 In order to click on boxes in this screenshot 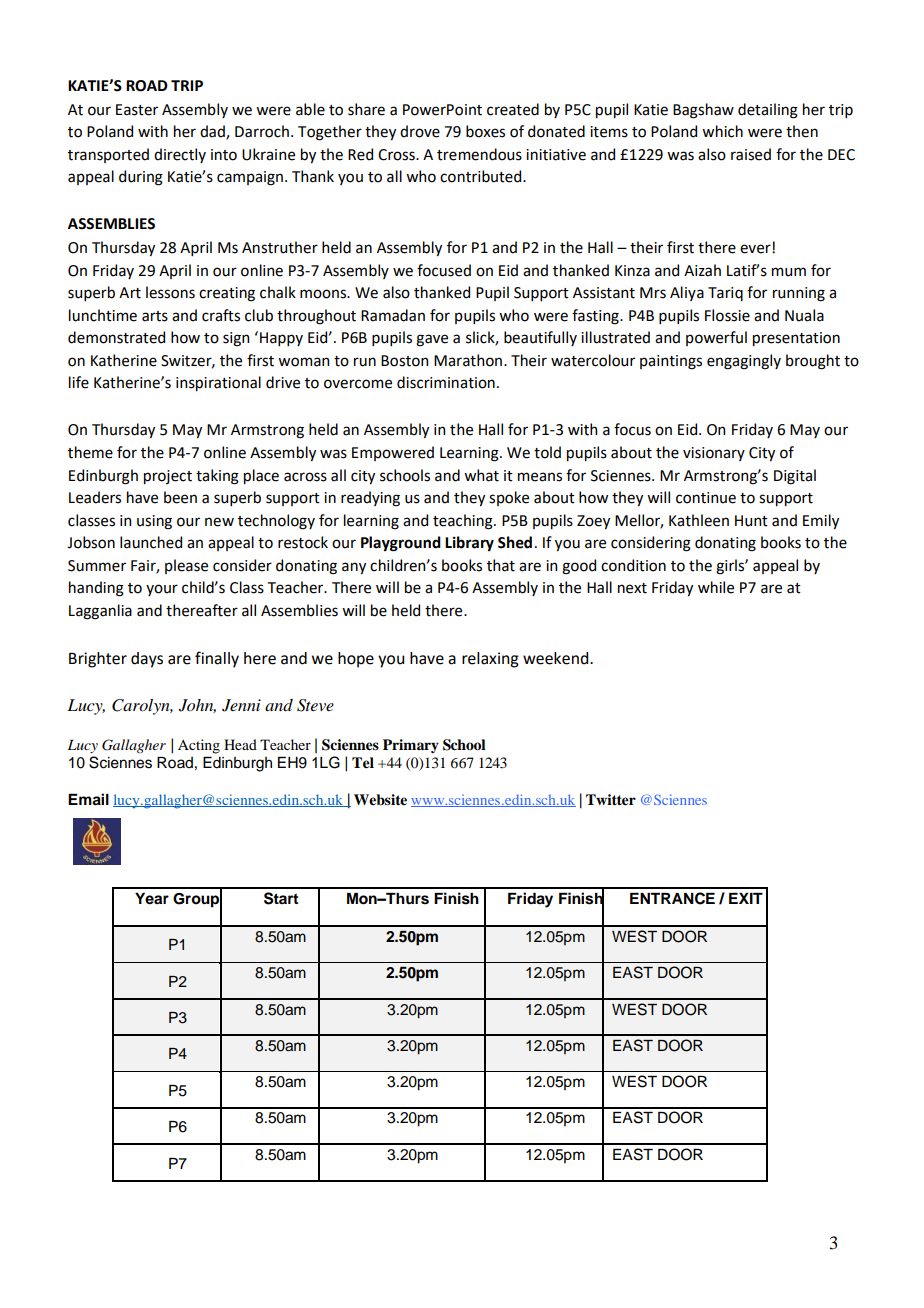, I will do `click(485, 131)`.
